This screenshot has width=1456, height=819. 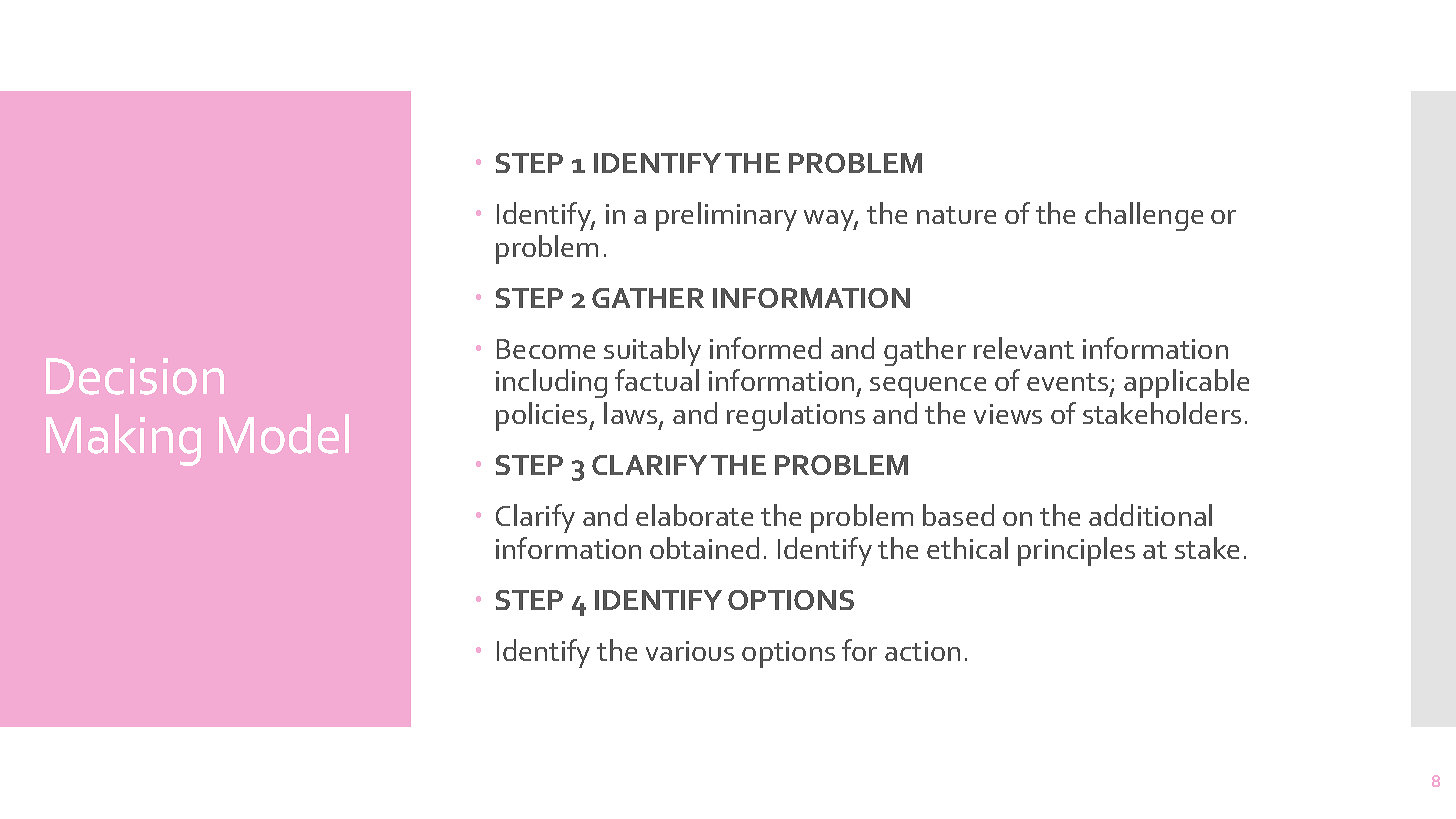 What do you see at coordinates (1008, 414) in the screenshot?
I see `views` at bounding box center [1008, 414].
